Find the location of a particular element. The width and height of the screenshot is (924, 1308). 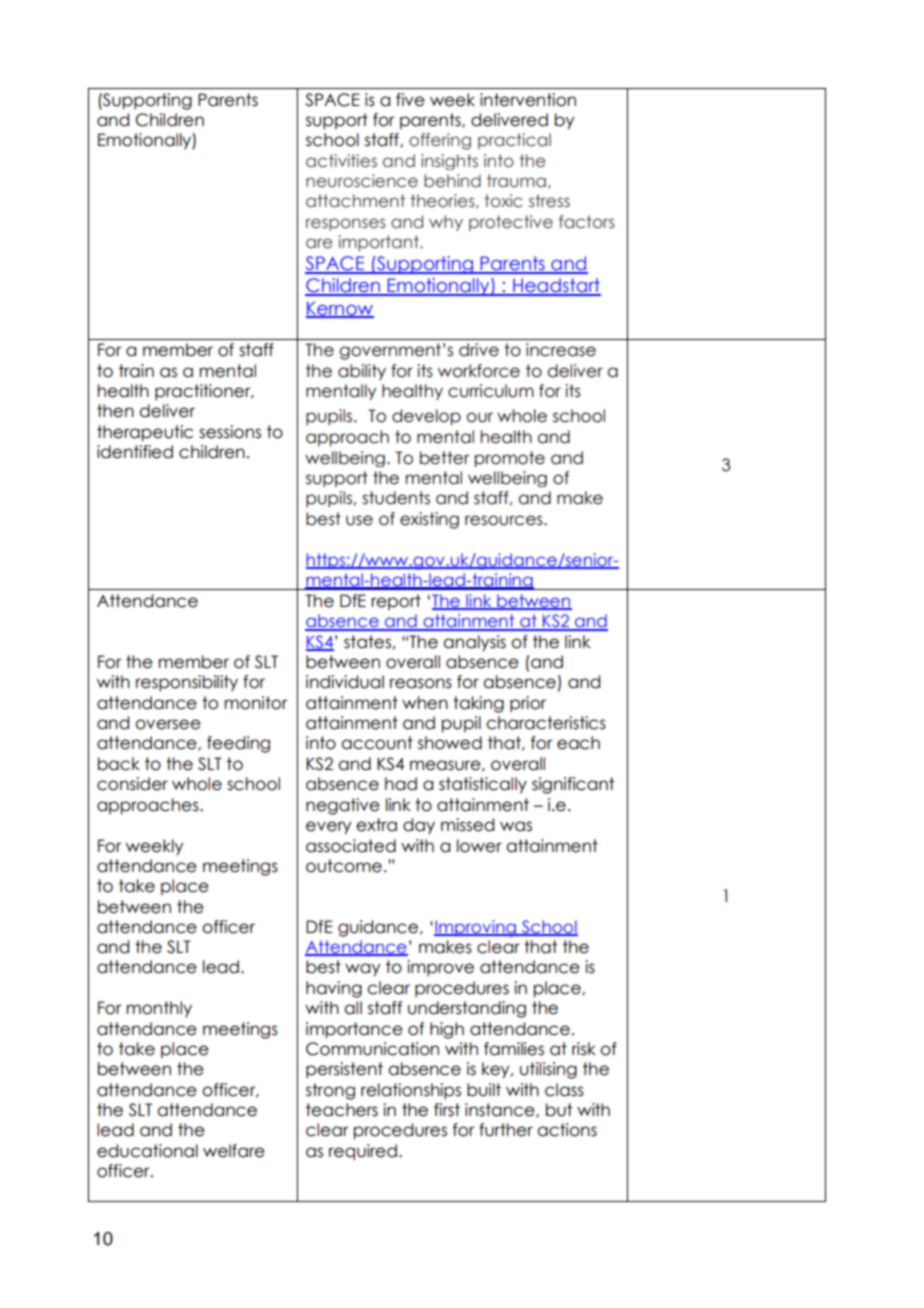

practical is located at coordinates (514, 141).
